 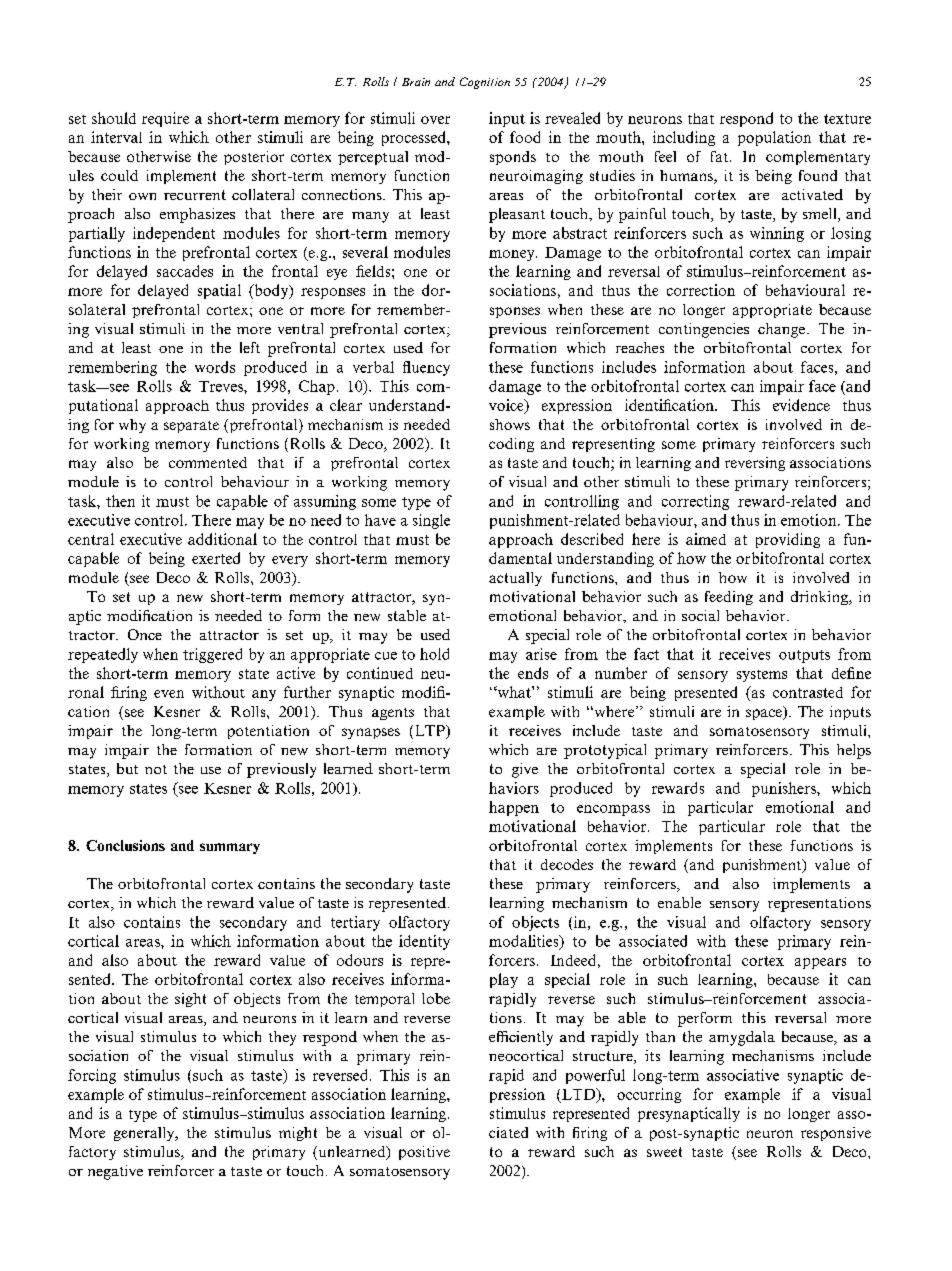 I want to click on positive, so click(x=424, y=1153).
